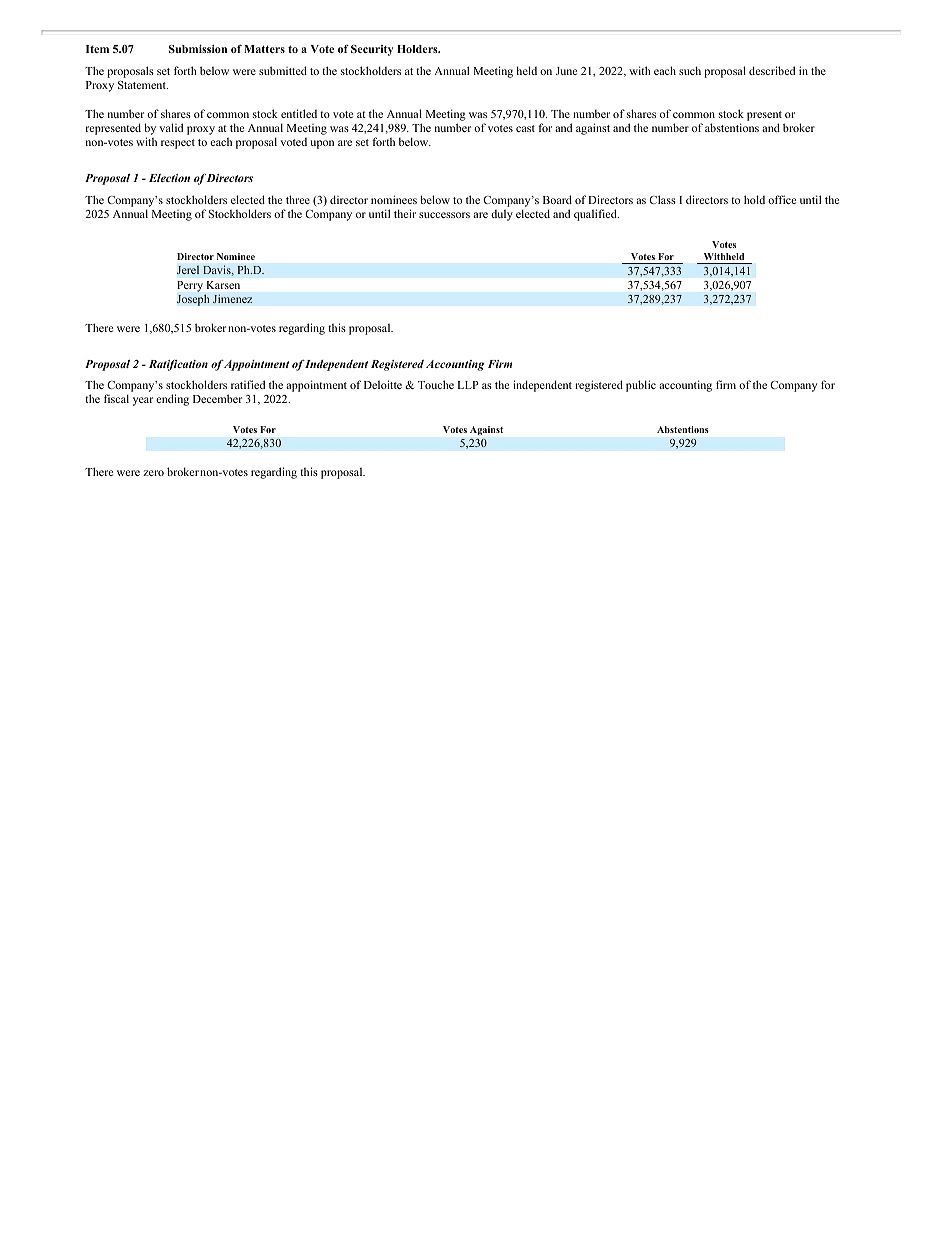 This screenshot has height=1233, width=952. What do you see at coordinates (153, 473) in the screenshot?
I see `zero` at bounding box center [153, 473].
